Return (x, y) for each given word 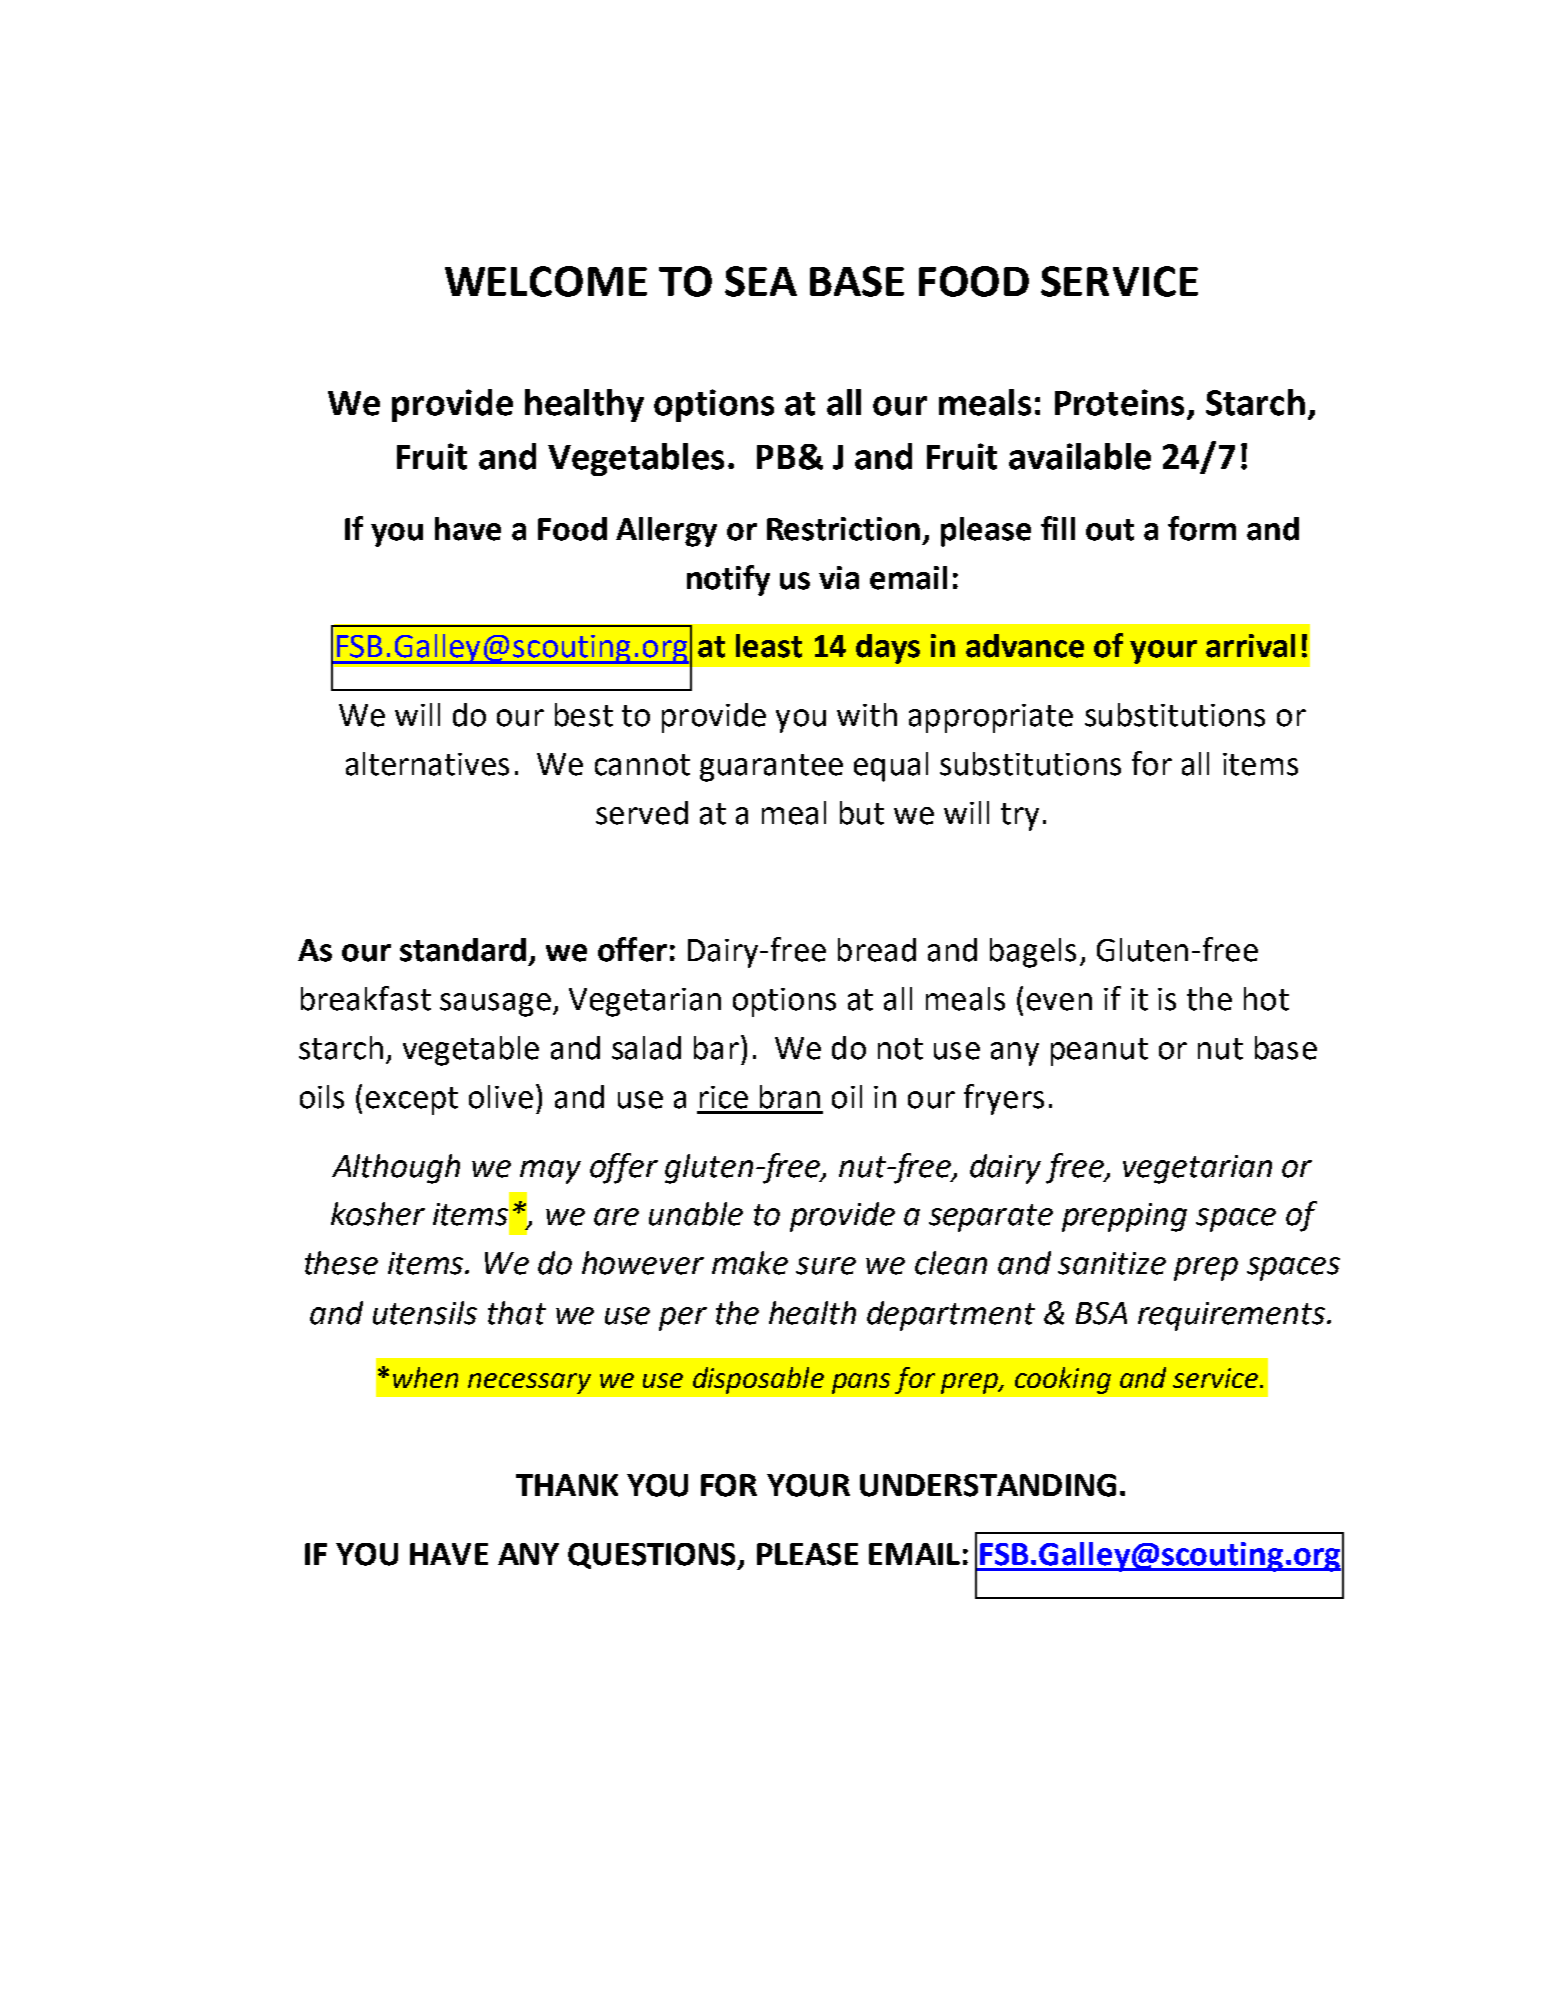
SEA (761, 281)
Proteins (1119, 402)
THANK (567, 1485)
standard (463, 950)
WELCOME (546, 281)
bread (877, 950)
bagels (1033, 953)
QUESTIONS (653, 1556)
